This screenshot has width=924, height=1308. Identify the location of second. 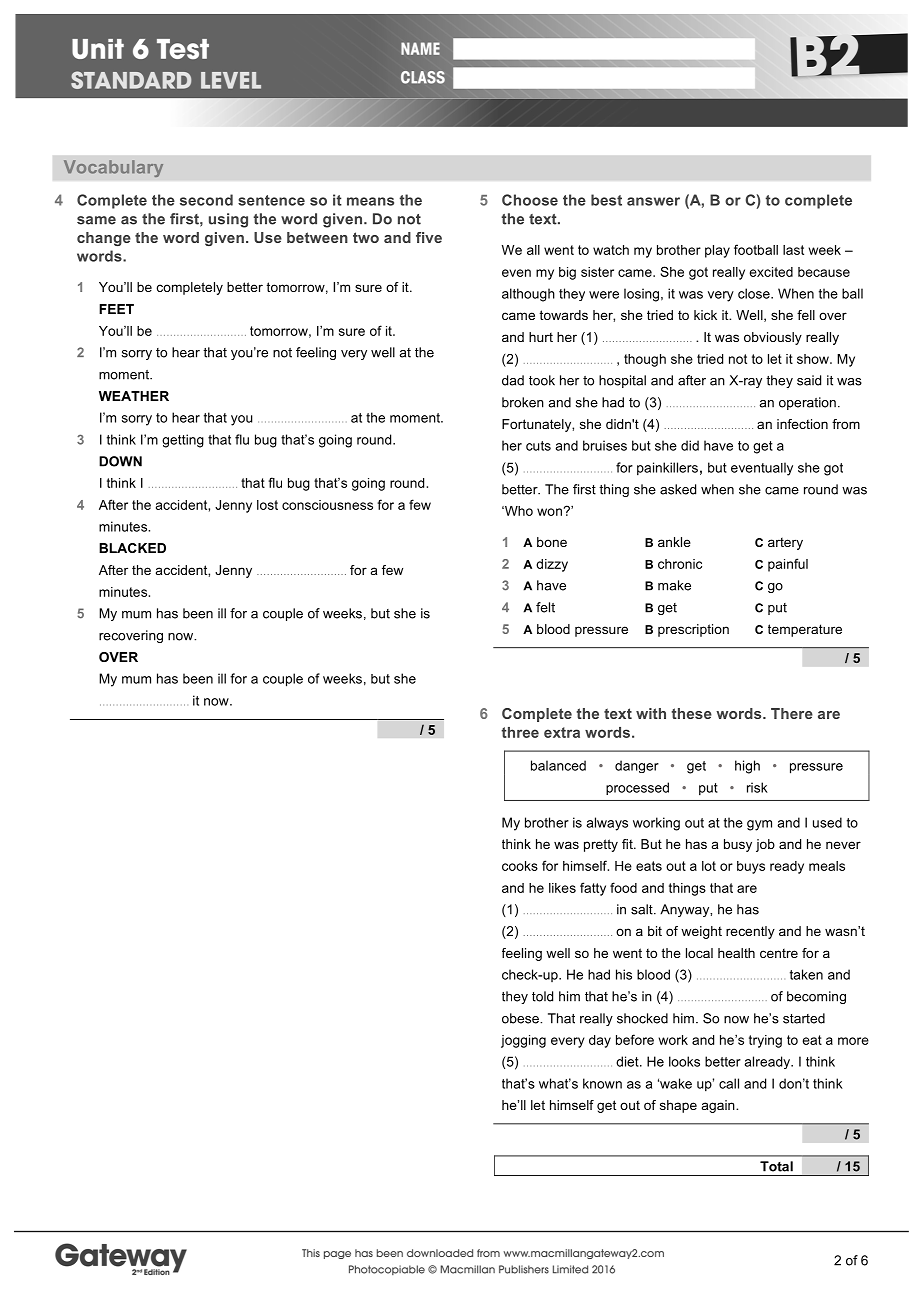
(206, 200).
